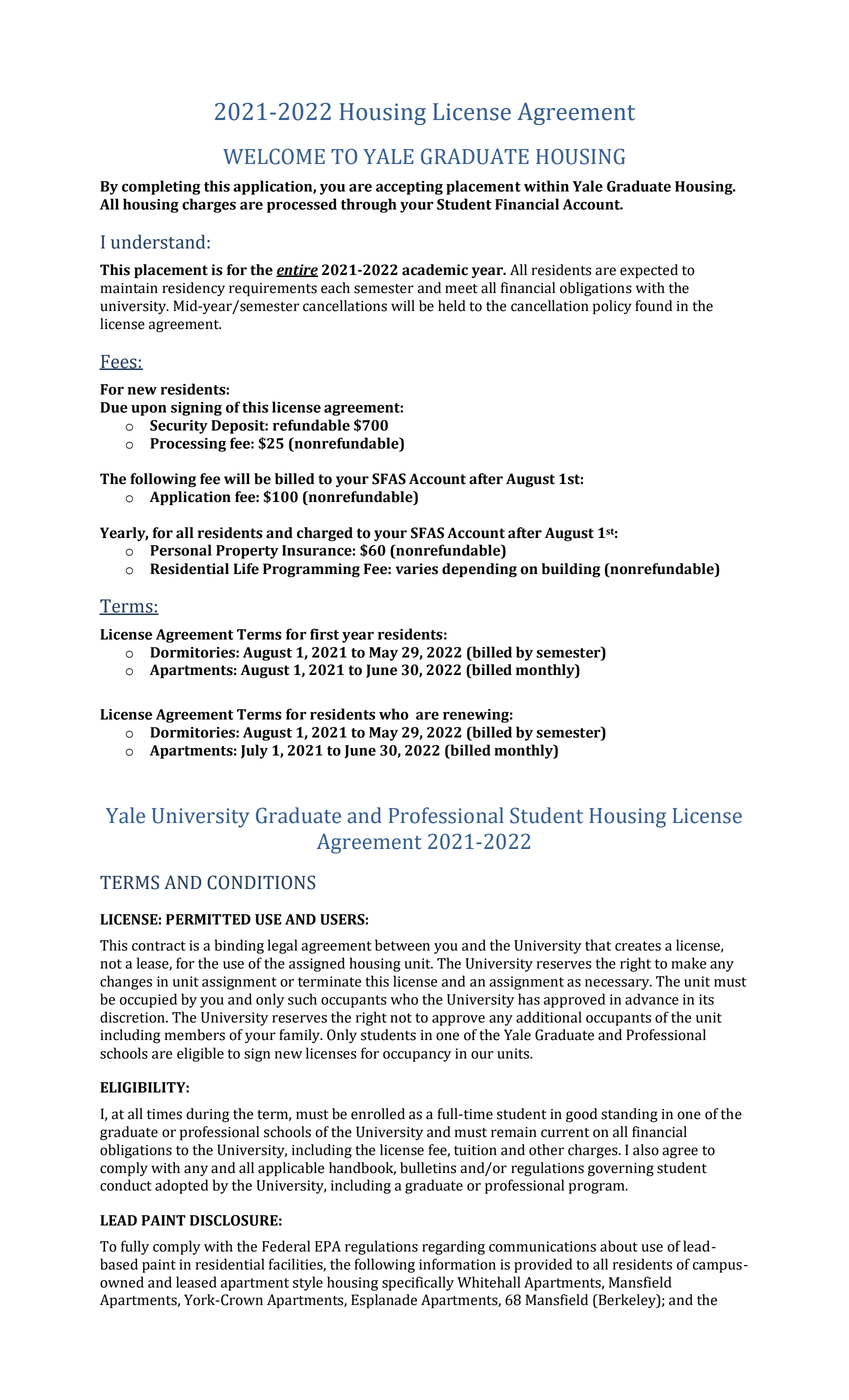  I want to click on specifically, so click(418, 1283).
